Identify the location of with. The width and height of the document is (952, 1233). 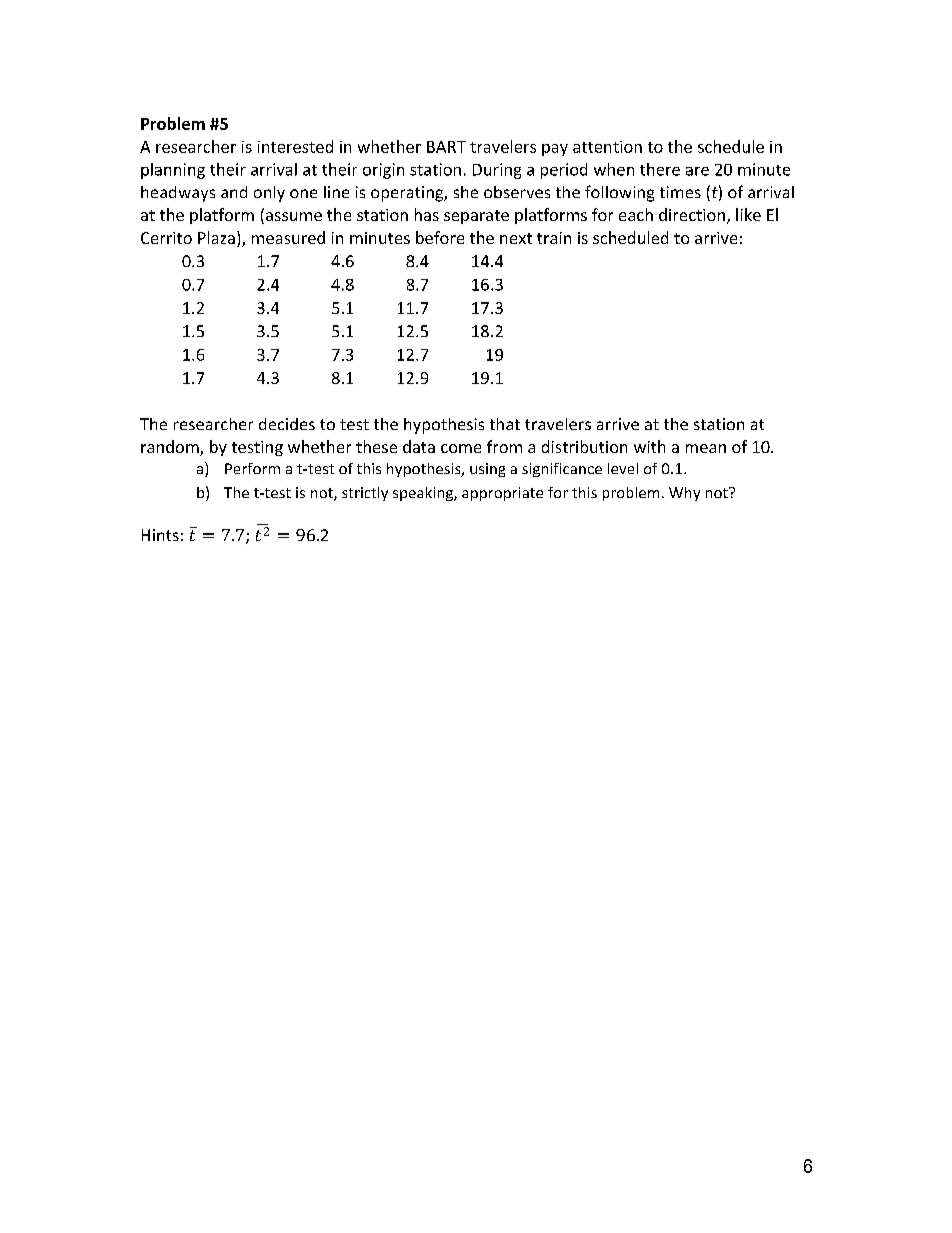
(649, 446).
